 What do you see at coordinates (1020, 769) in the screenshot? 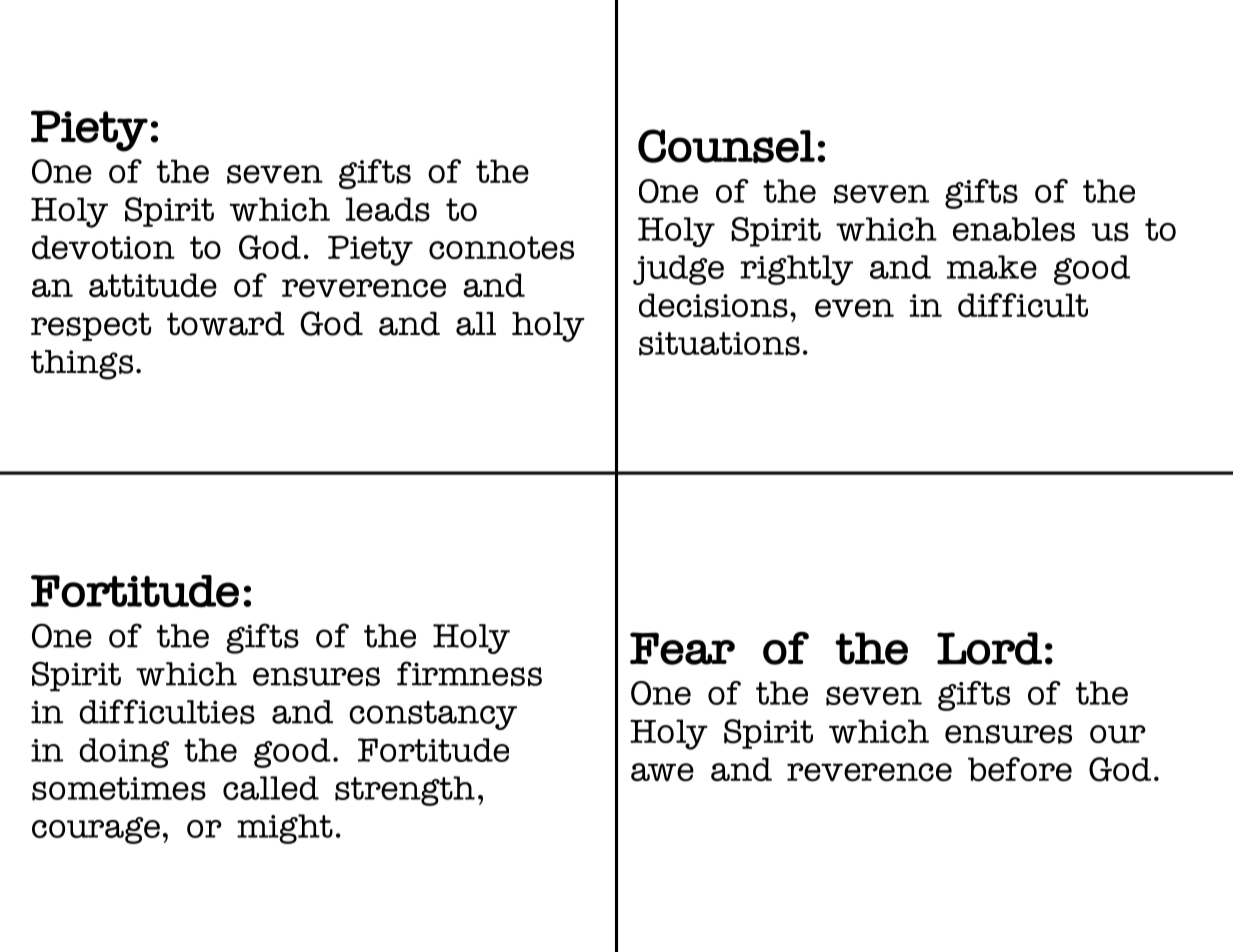
I see `before` at bounding box center [1020, 769].
